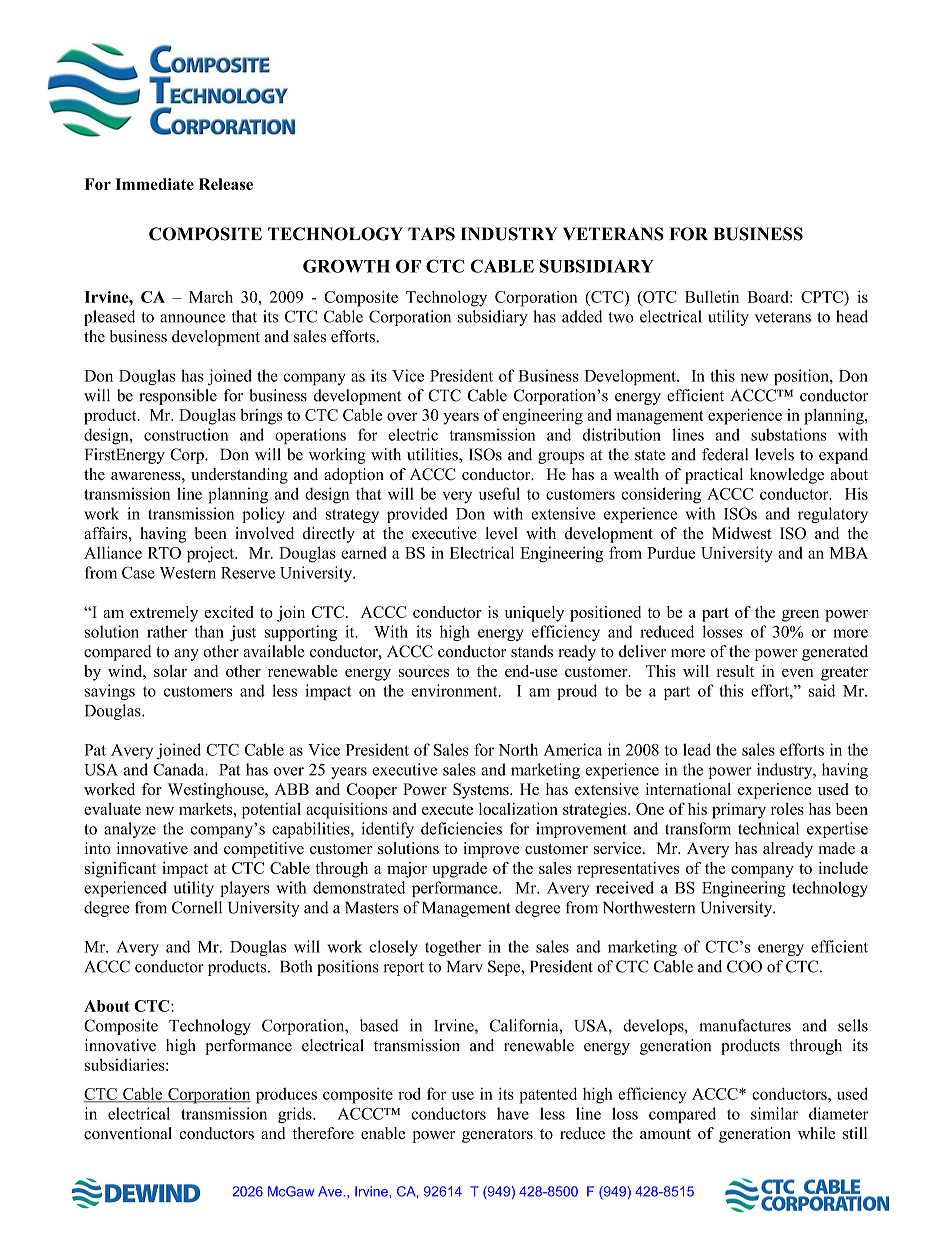 The width and height of the document is (952, 1233). Describe the element at coordinates (513, 1113) in the document. I see `have` at that location.
